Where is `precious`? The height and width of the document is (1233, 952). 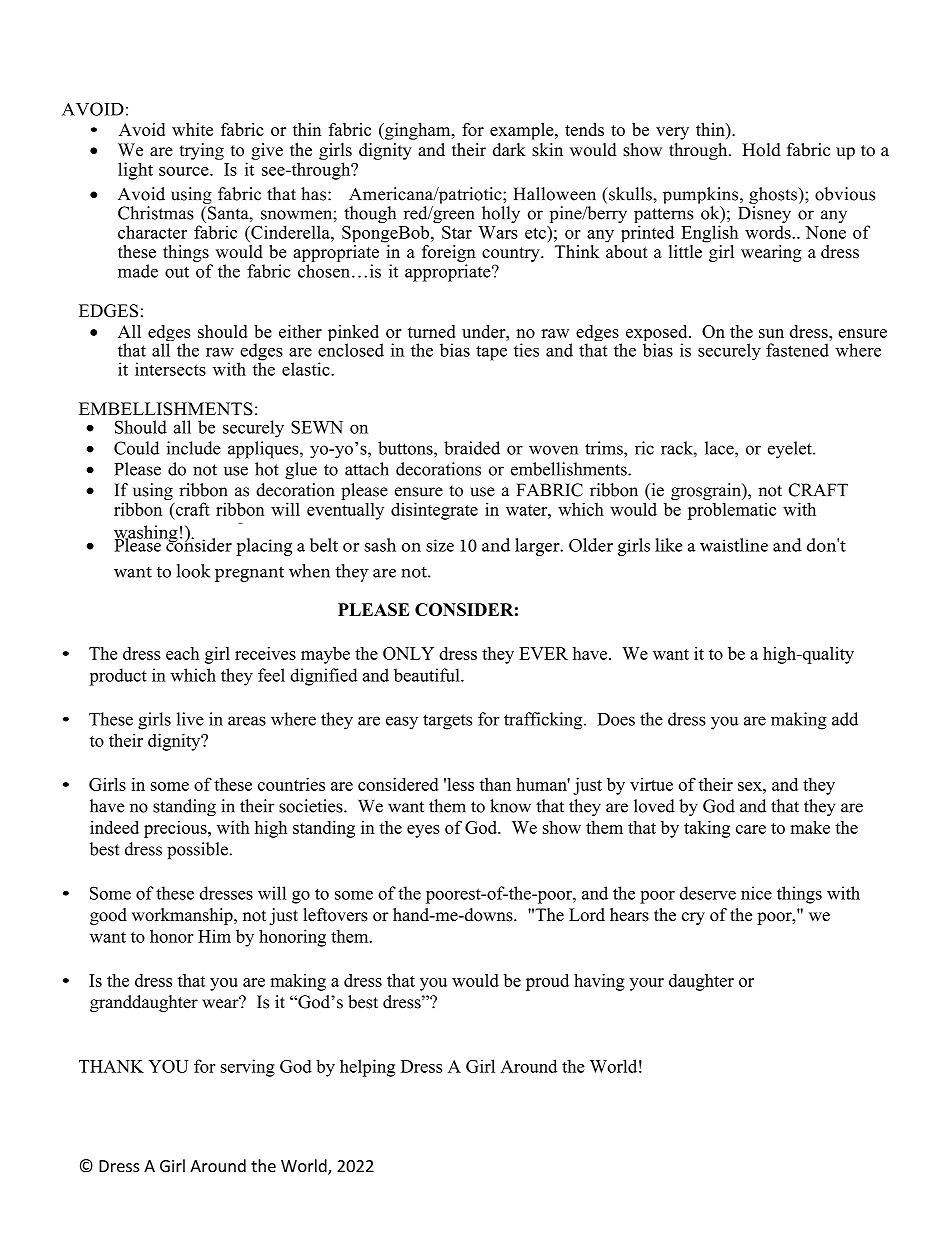
precious is located at coordinates (176, 829).
